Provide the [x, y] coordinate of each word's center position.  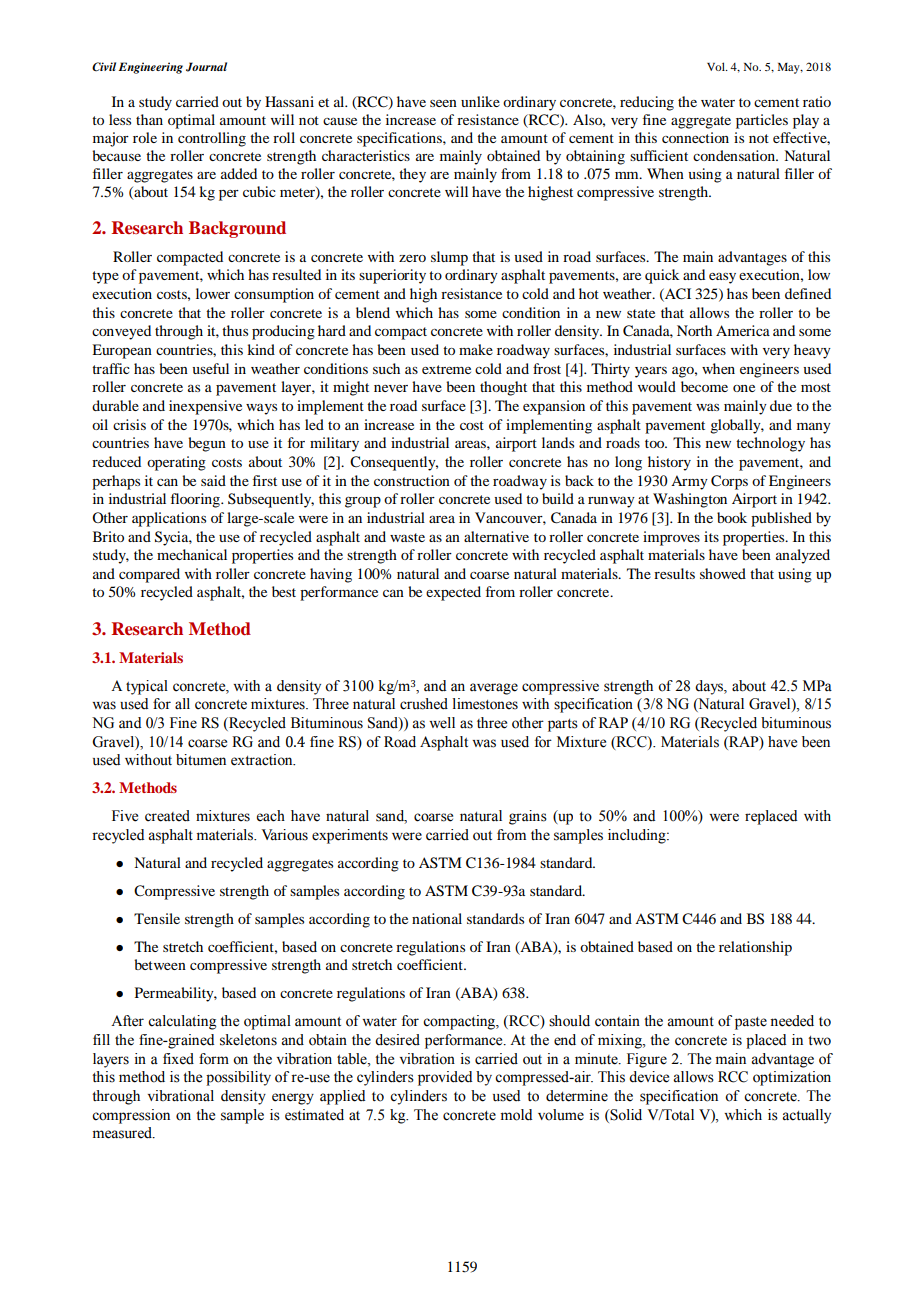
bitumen [201, 760]
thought [503, 388]
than [149, 119]
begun [207, 444]
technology [770, 444]
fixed [178, 1059]
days [710, 687]
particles [762, 121]
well [442, 723]
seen [443, 103]
